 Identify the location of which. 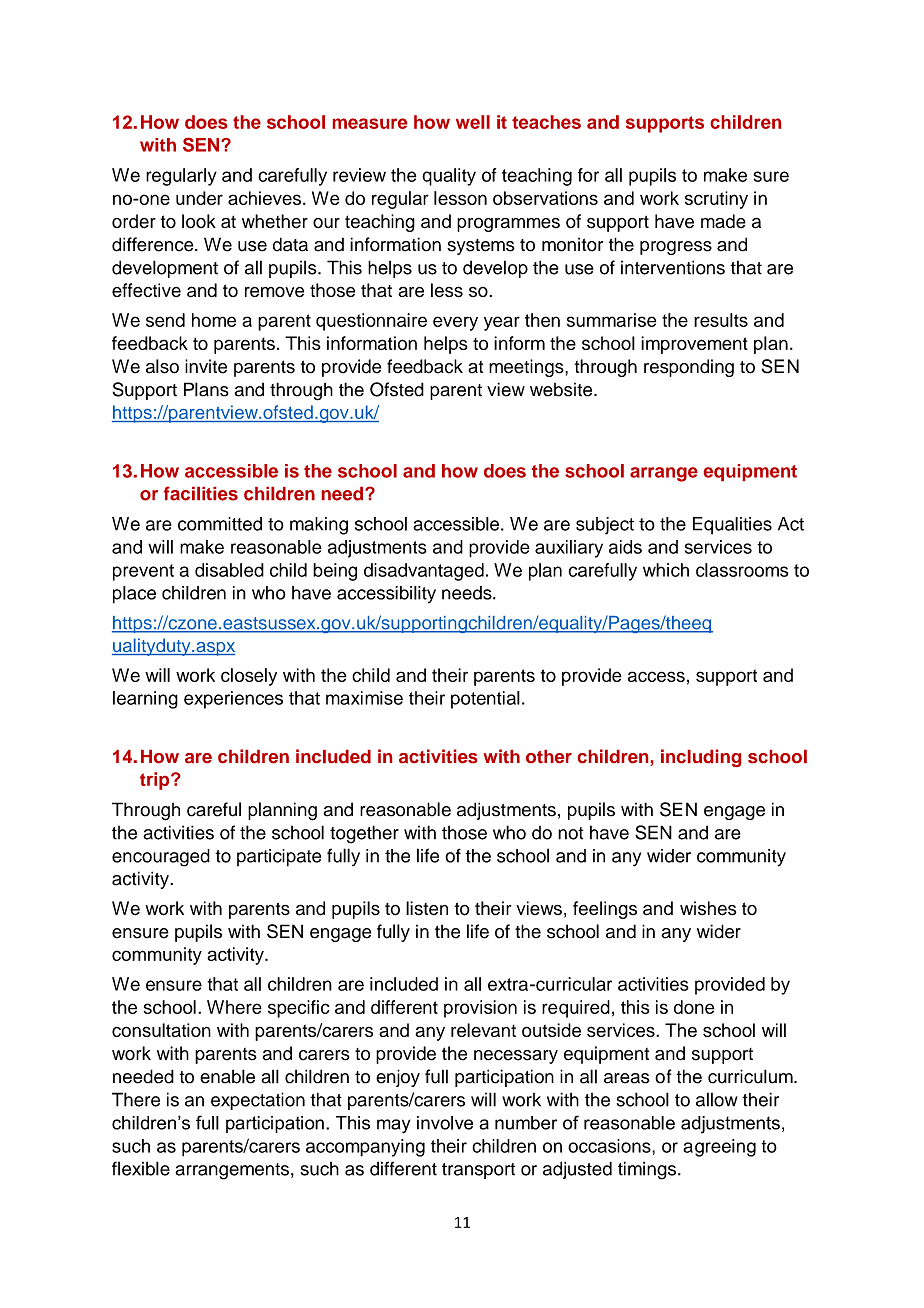
(666, 570).
